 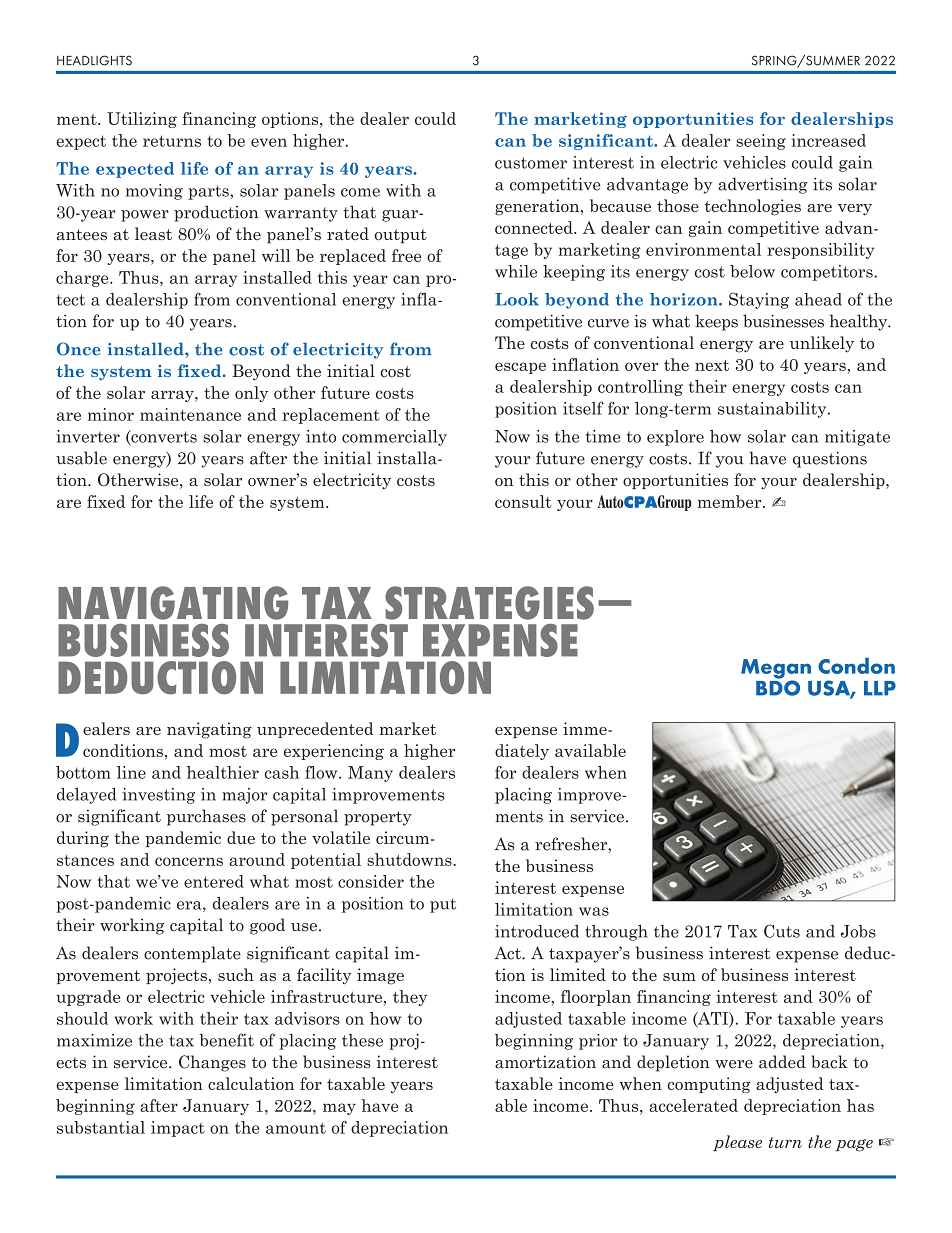 What do you see at coordinates (214, 881) in the screenshot?
I see `entered` at bounding box center [214, 881].
